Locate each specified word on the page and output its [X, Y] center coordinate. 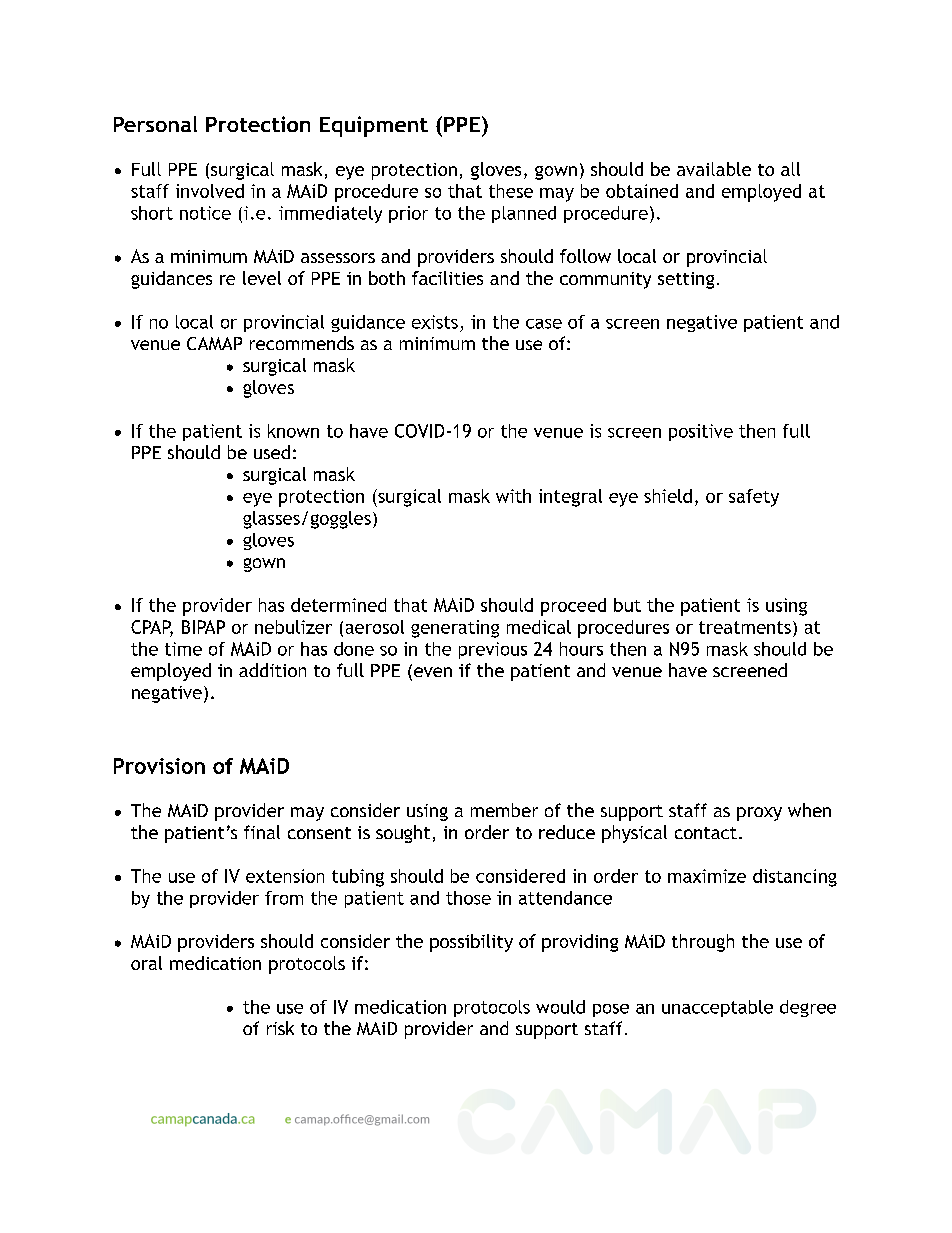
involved [210, 191]
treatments [745, 627]
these [511, 191]
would [560, 1007]
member [504, 810]
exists [435, 322]
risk [280, 1028]
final [262, 832]
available [714, 169]
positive [701, 432]
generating [455, 629]
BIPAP [203, 627]
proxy [759, 814]
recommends [302, 343]
